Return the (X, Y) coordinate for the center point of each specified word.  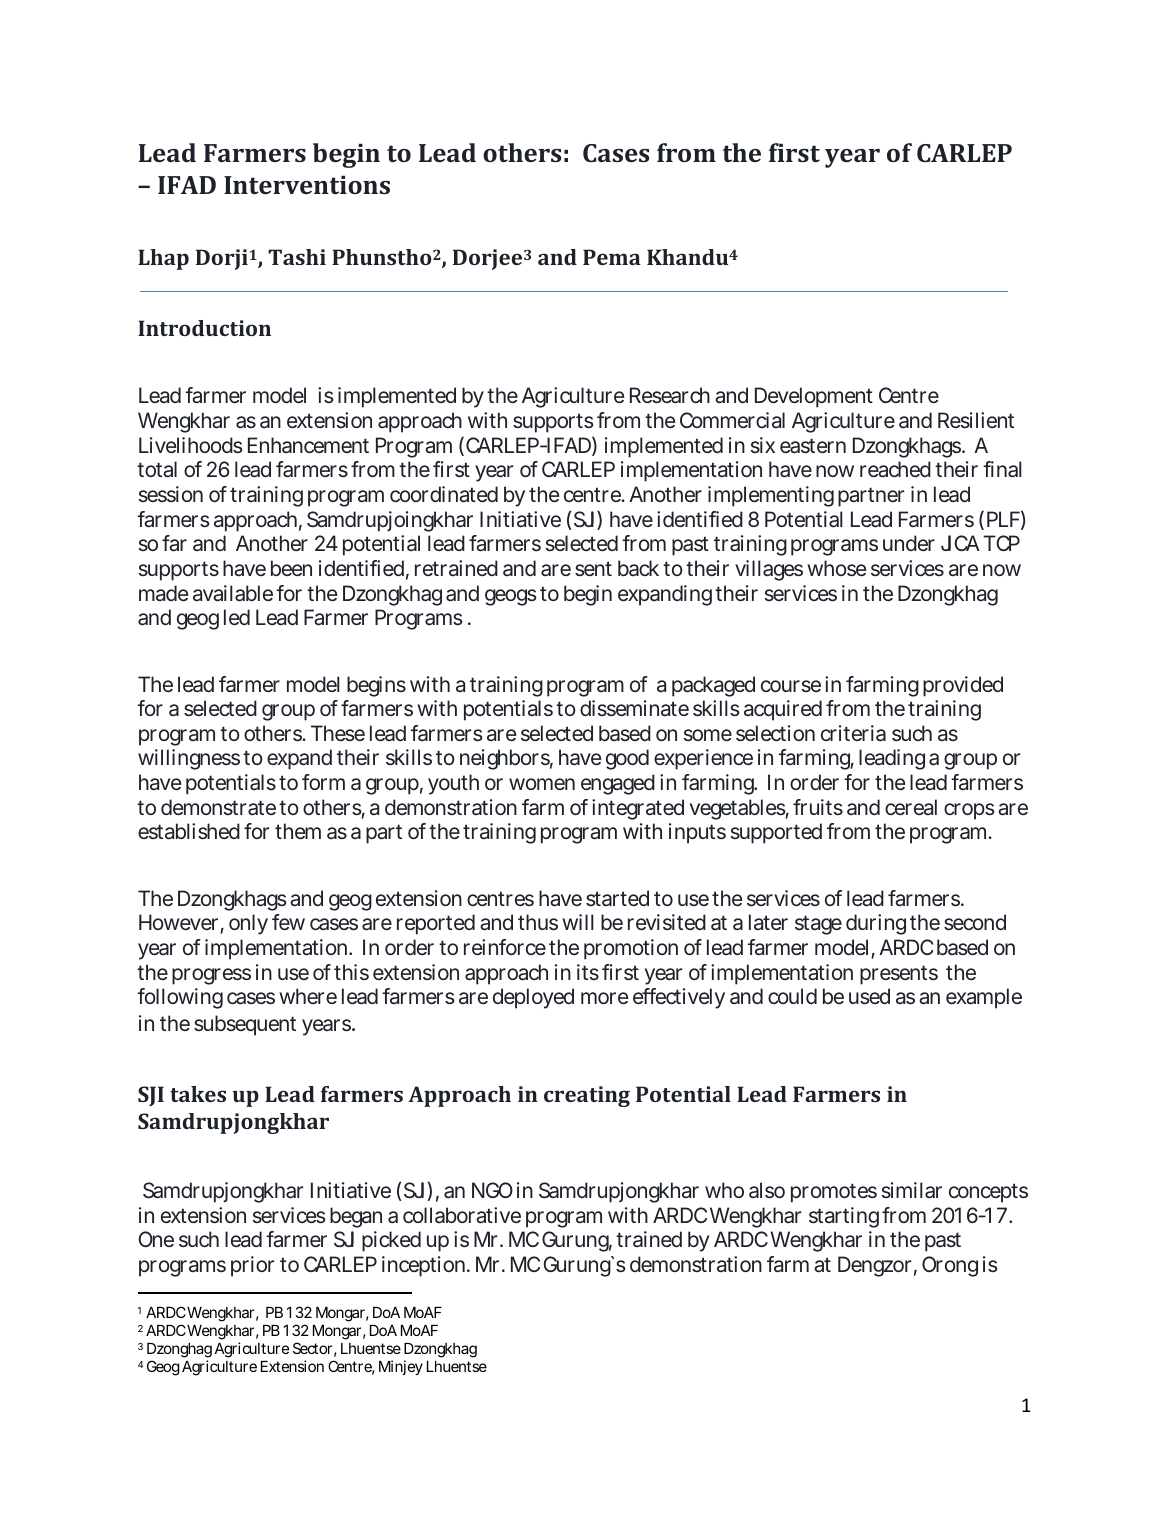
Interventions (307, 184)
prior (252, 1266)
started (617, 898)
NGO (492, 1190)
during (876, 924)
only (248, 924)
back (638, 568)
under (909, 543)
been (291, 568)
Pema (612, 257)
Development (814, 397)
